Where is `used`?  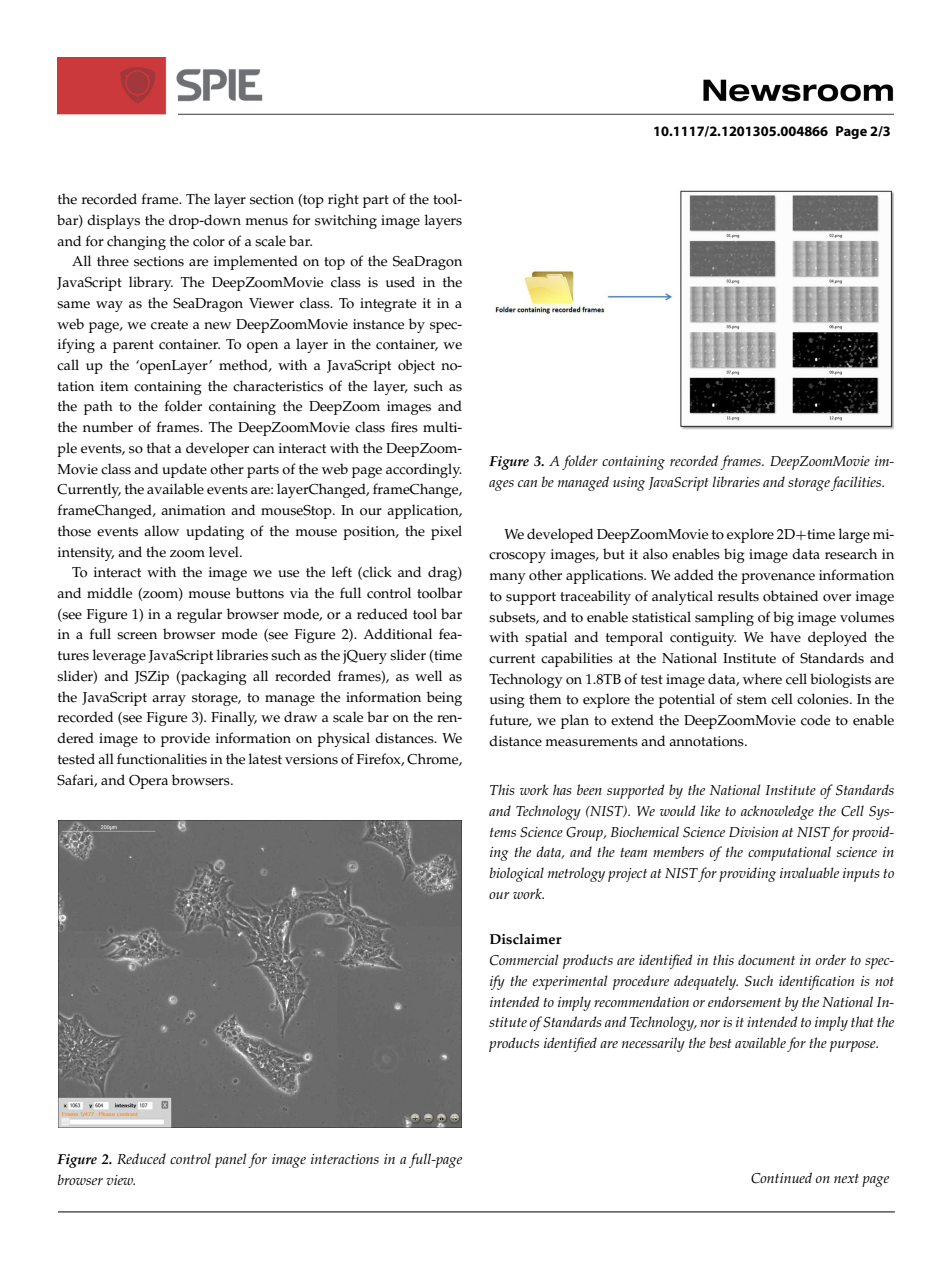 used is located at coordinates (400, 282).
